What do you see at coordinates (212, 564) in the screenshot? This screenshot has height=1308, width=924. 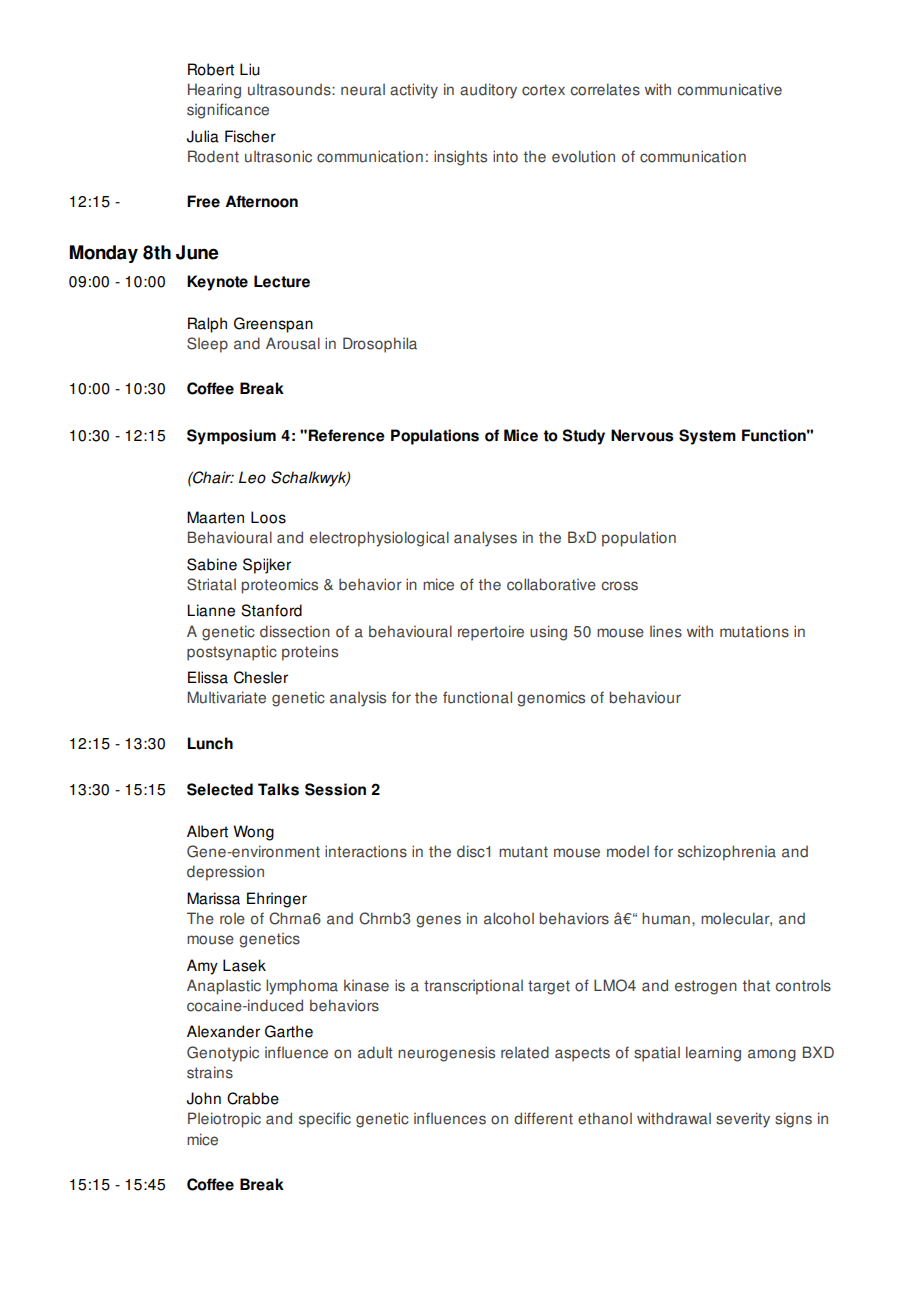 I see `Sabine` at bounding box center [212, 564].
